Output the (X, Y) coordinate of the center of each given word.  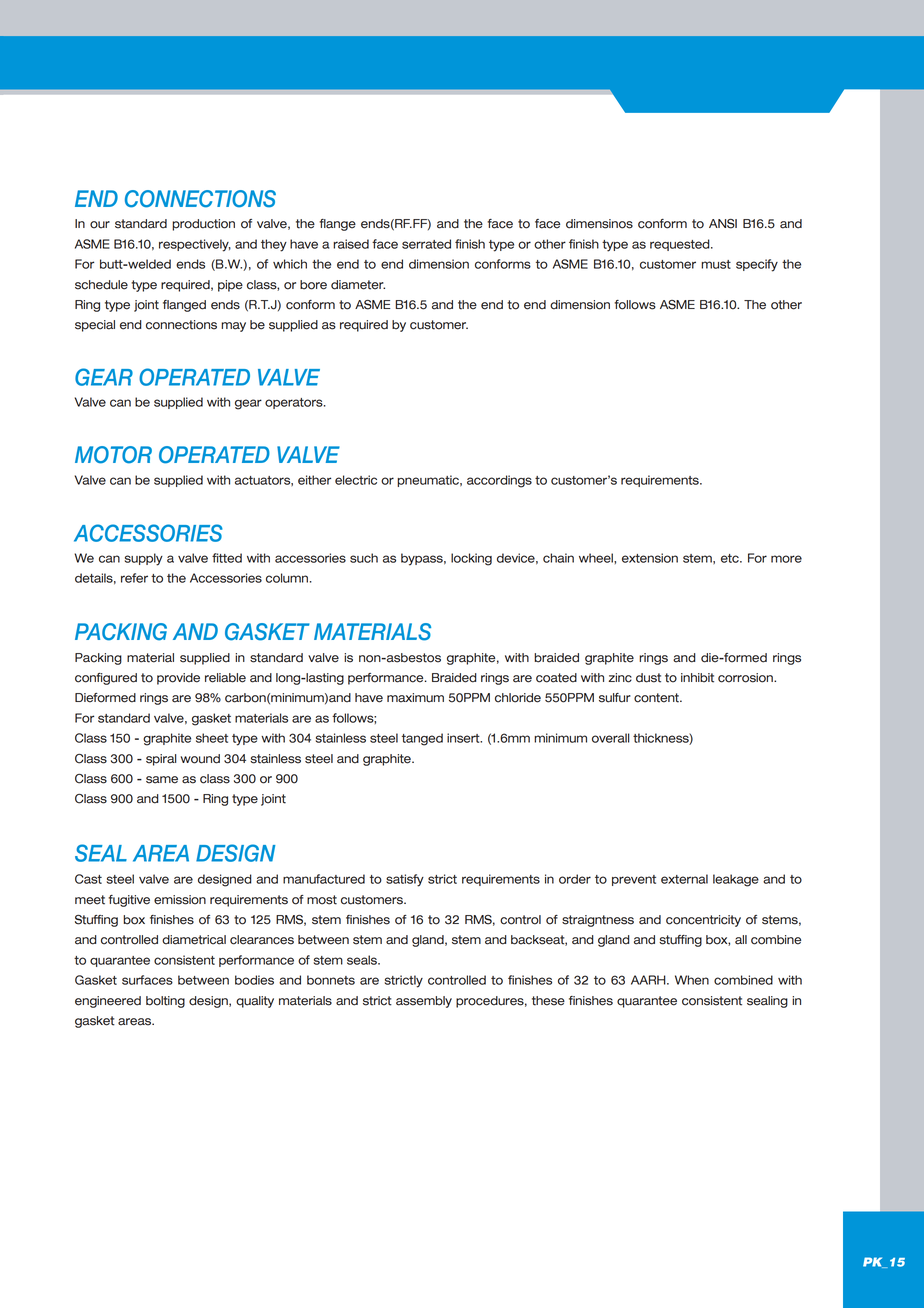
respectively (195, 245)
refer (134, 578)
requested (681, 245)
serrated (426, 244)
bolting (165, 1002)
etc (731, 558)
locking (471, 559)
